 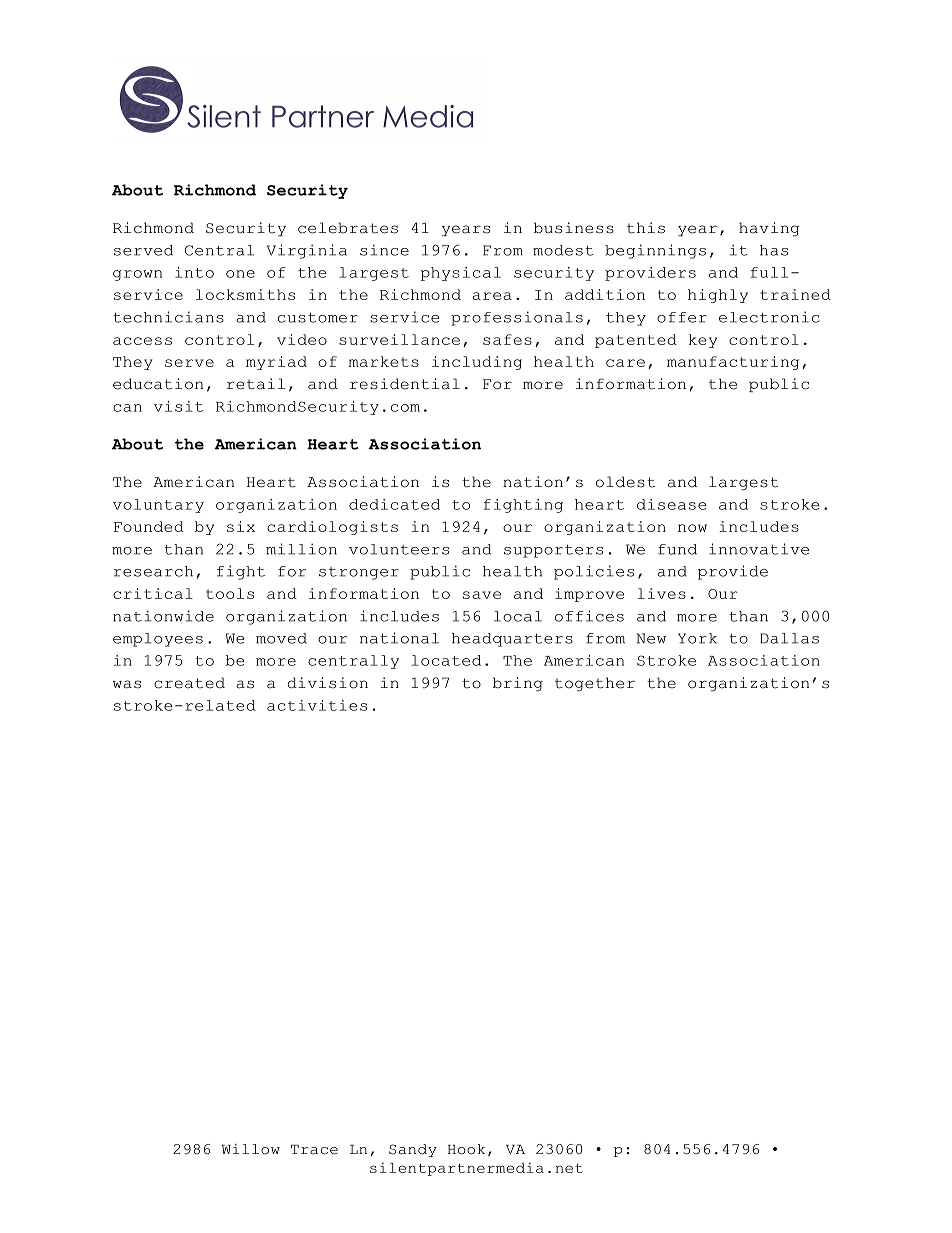 I want to click on into, so click(x=194, y=272).
